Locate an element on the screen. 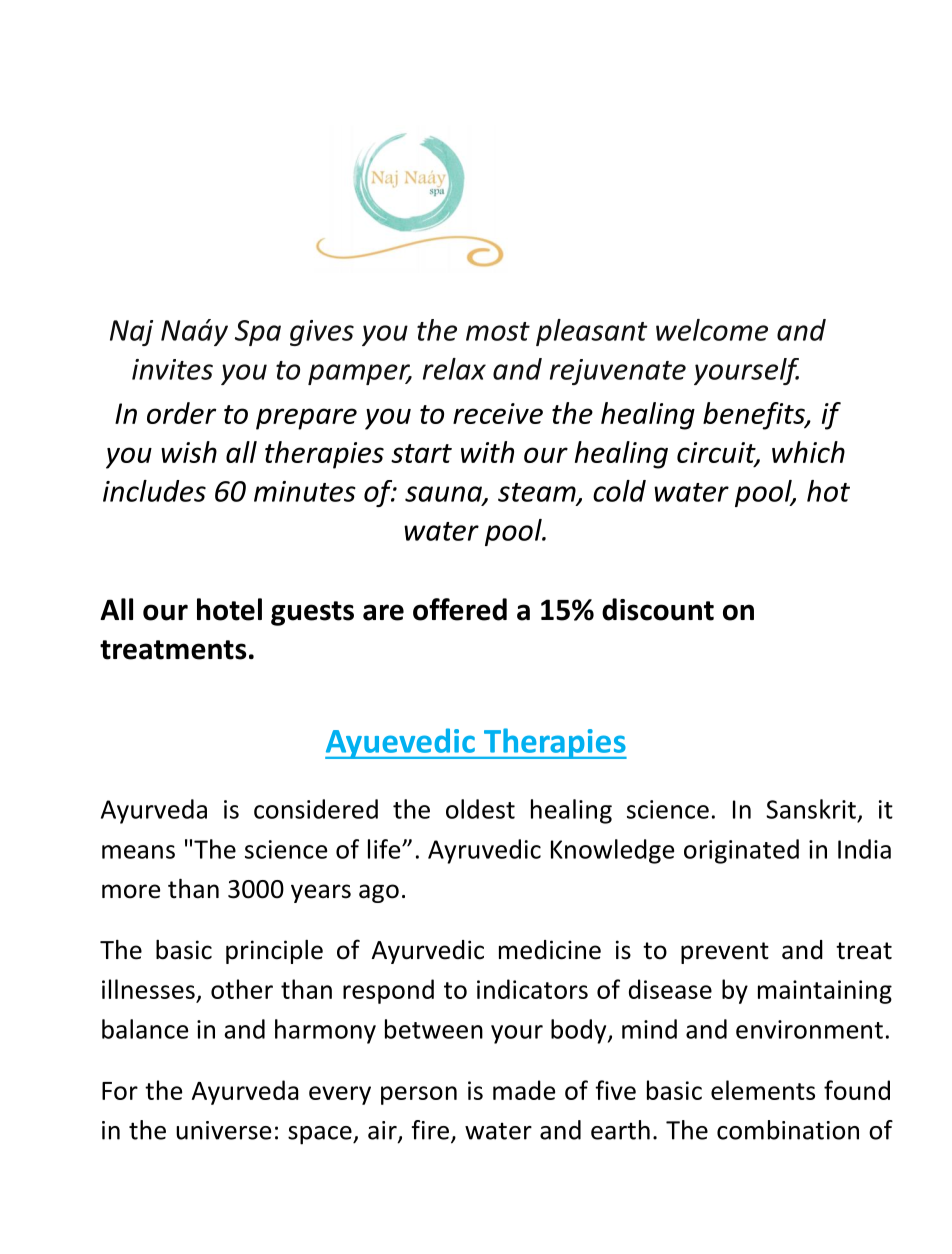 The height and width of the screenshot is (1254, 952). invites is located at coordinates (172, 369).
